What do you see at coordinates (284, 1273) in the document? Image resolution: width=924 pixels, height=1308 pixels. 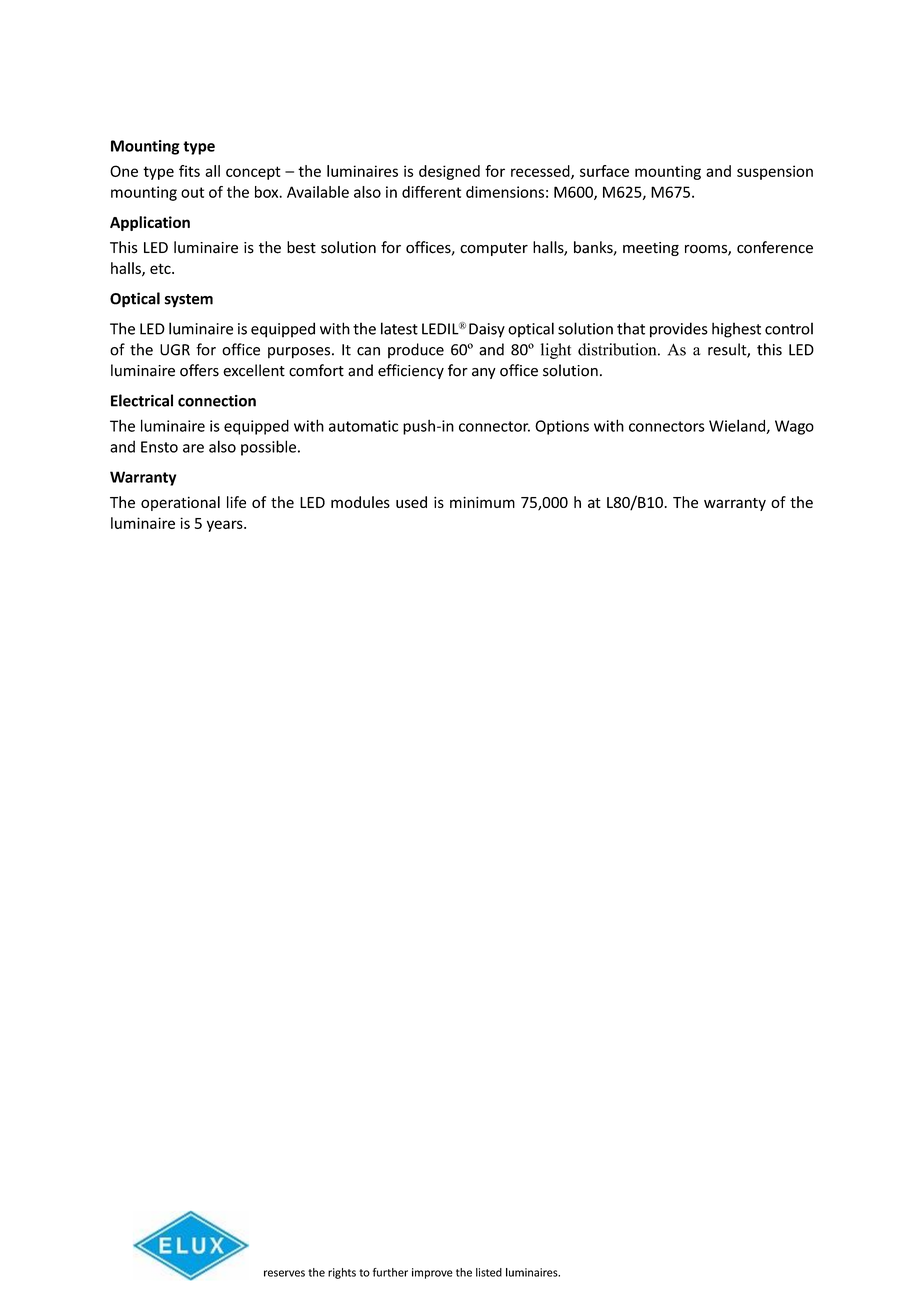 I see `reserves` at bounding box center [284, 1273].
